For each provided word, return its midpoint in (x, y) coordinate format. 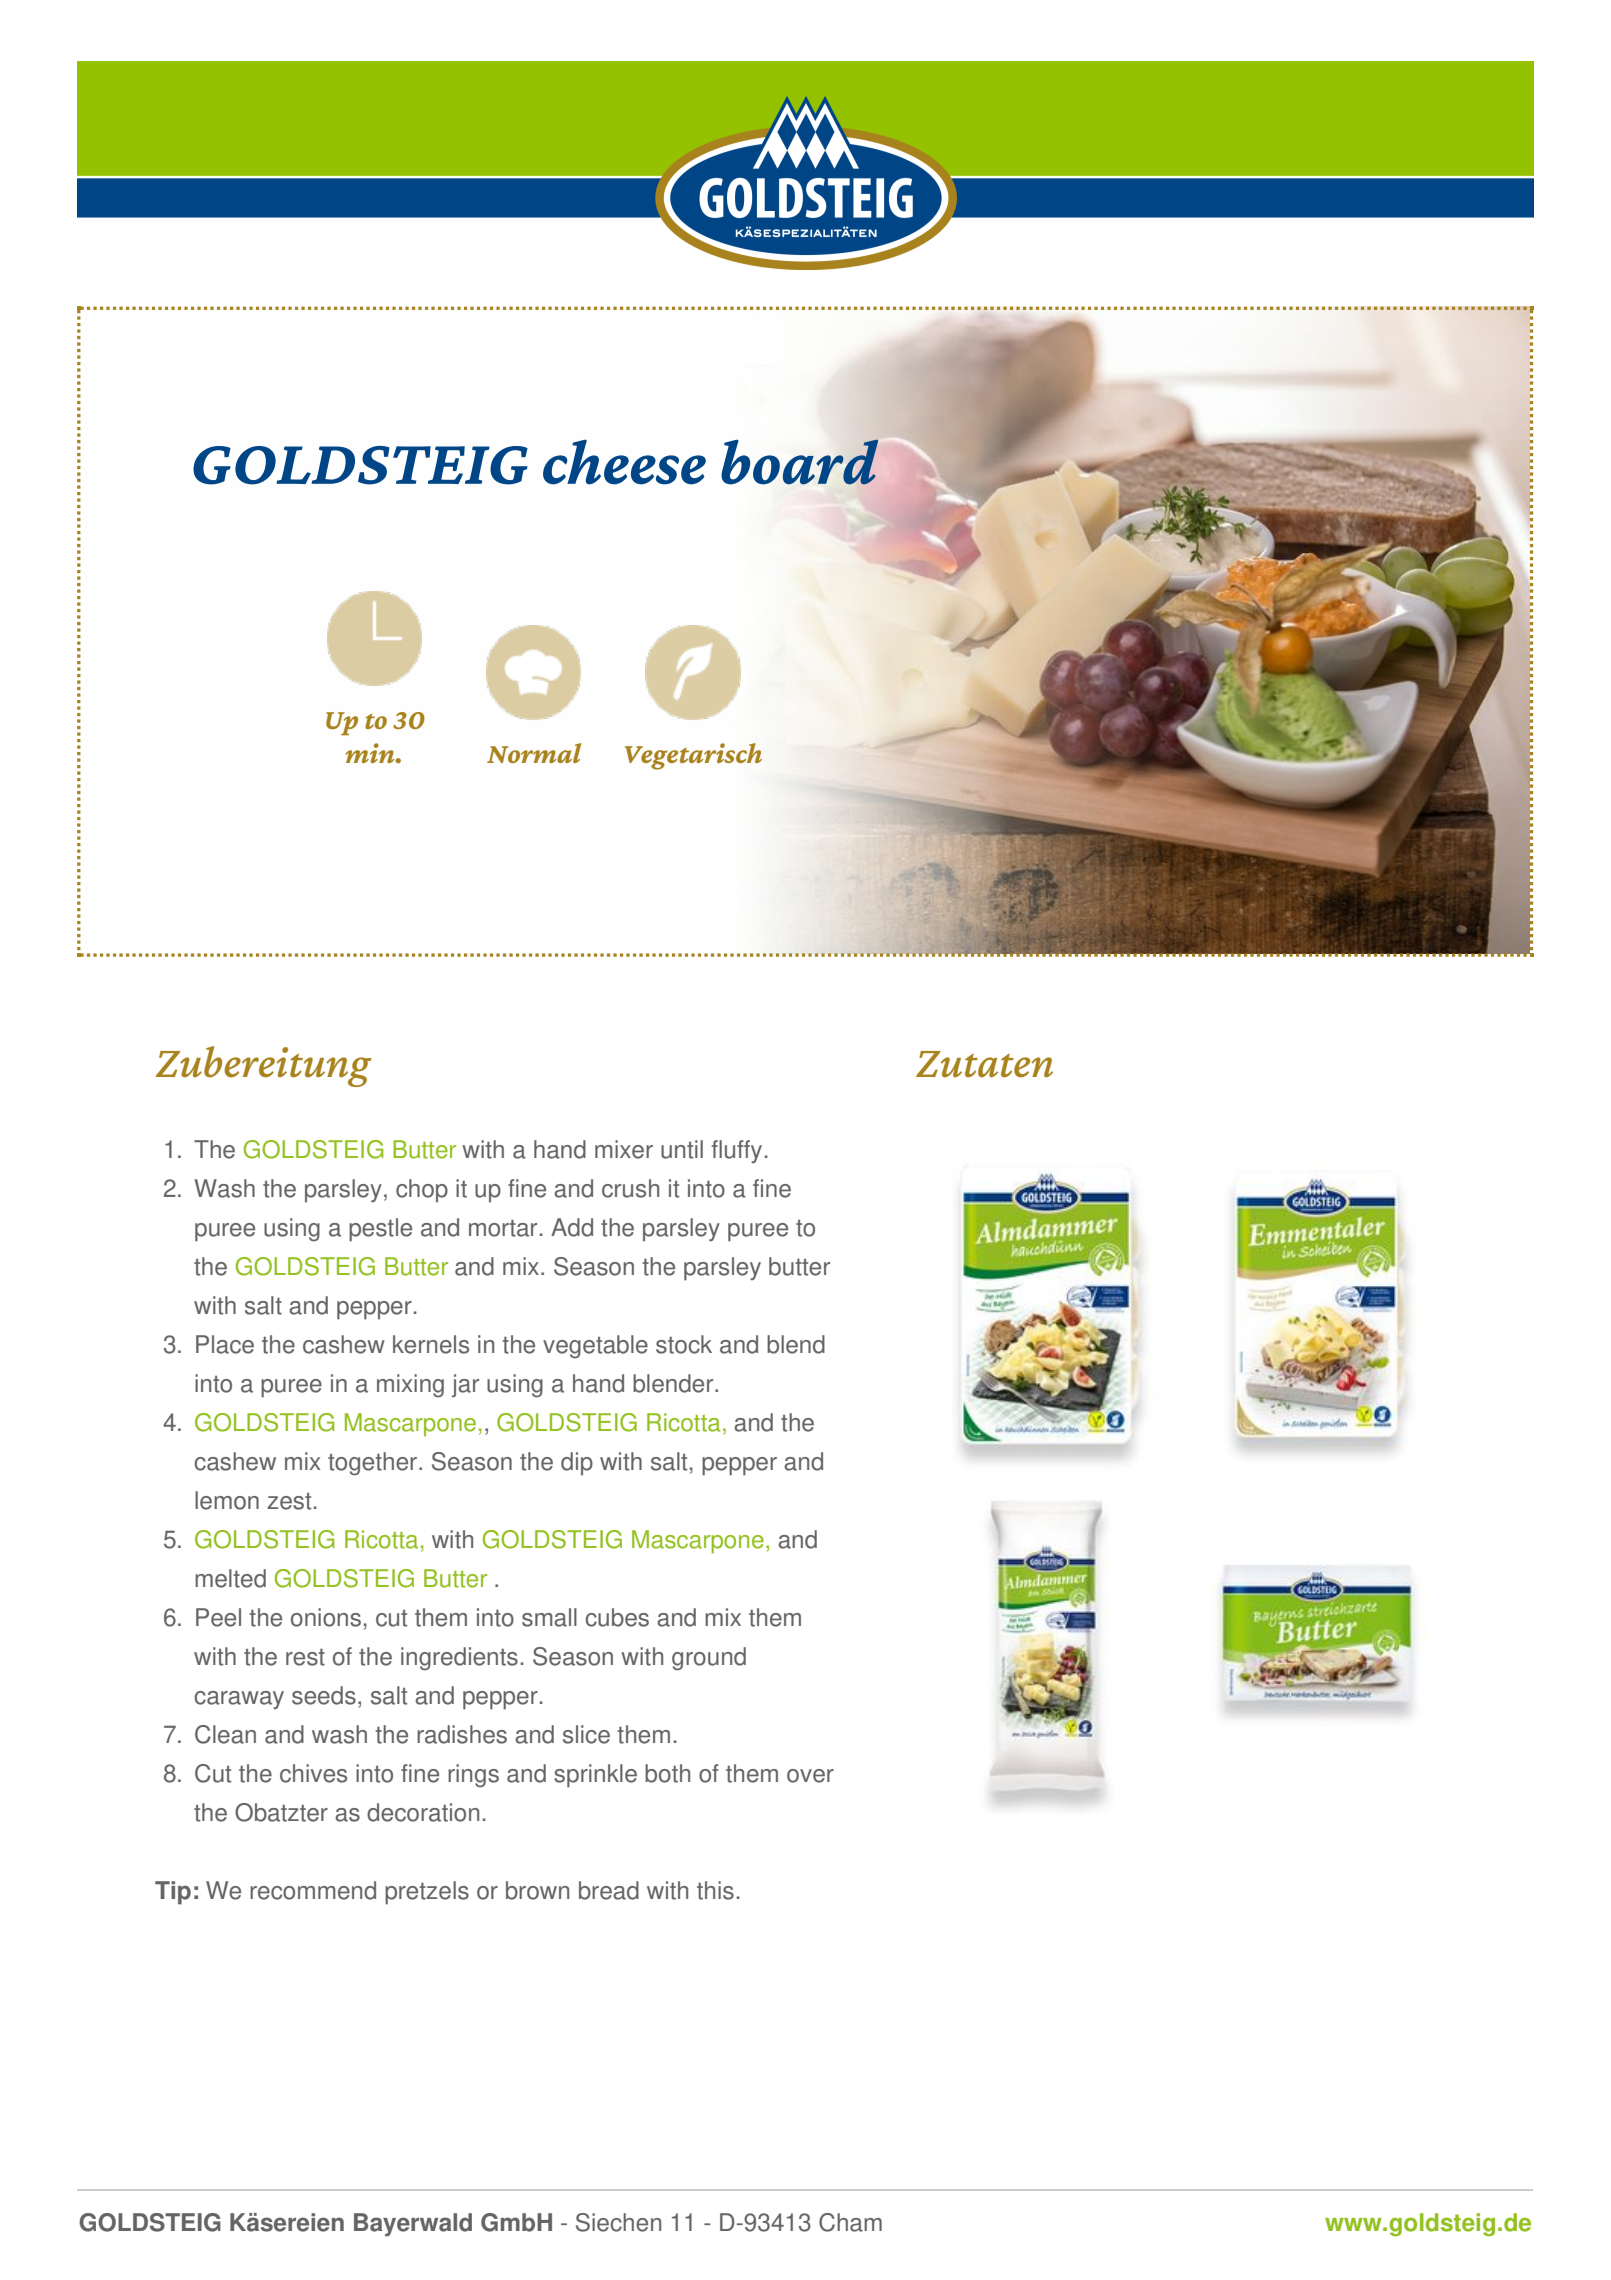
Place (225, 1344)
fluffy (737, 1151)
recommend (313, 1890)
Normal (534, 753)
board (799, 462)
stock (684, 1344)
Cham (850, 2222)
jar (465, 1385)
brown (537, 1890)
